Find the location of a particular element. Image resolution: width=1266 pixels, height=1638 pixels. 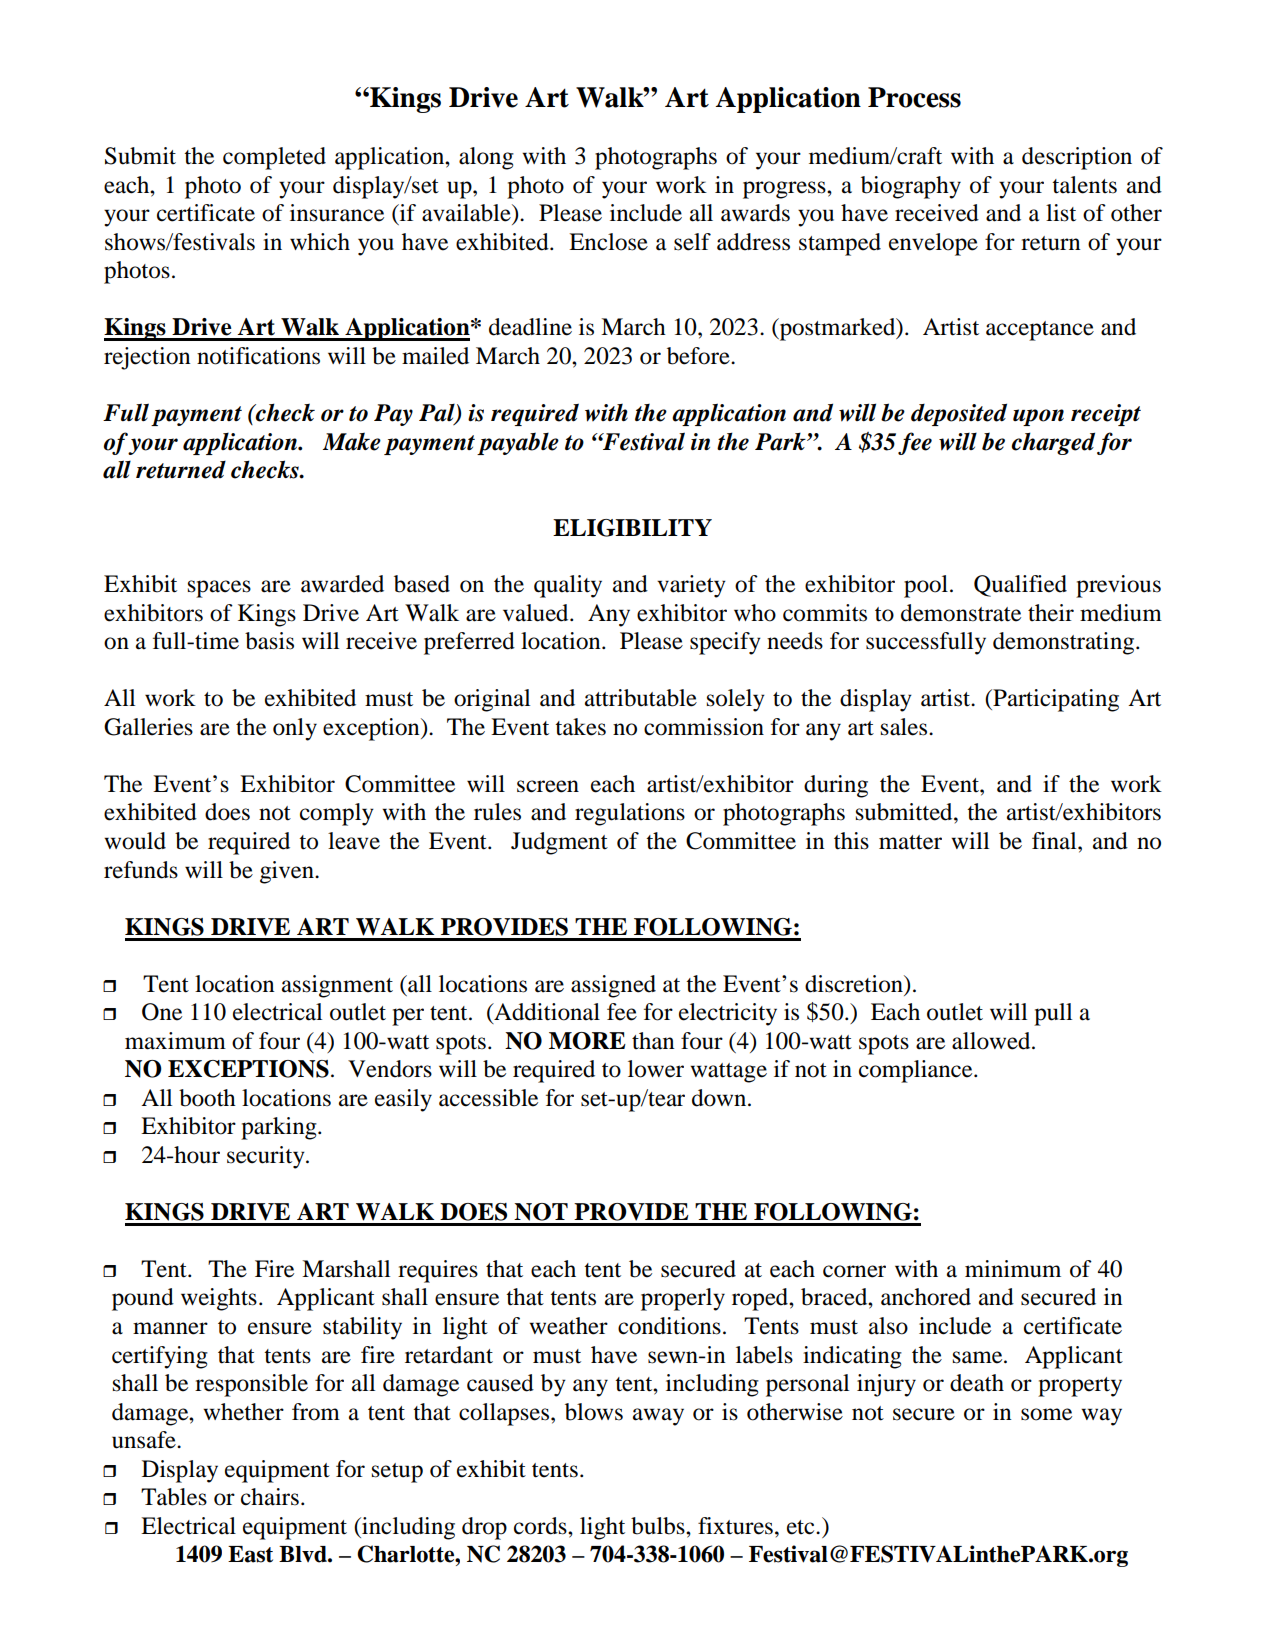

given is located at coordinates (288, 872).
